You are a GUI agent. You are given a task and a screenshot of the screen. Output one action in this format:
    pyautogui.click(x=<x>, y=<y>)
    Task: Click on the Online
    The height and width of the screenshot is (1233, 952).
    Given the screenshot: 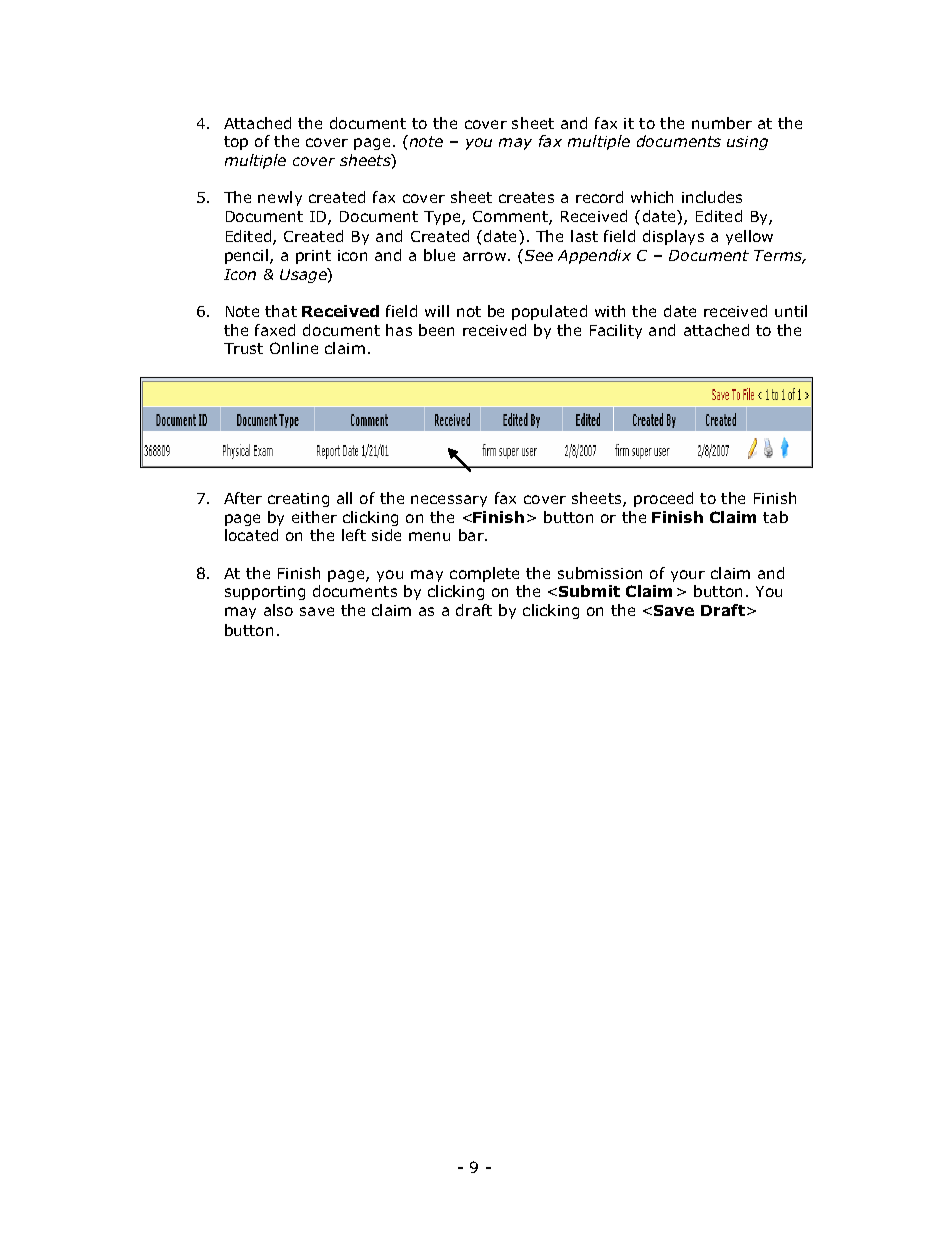 What is the action you would take?
    pyautogui.click(x=294, y=348)
